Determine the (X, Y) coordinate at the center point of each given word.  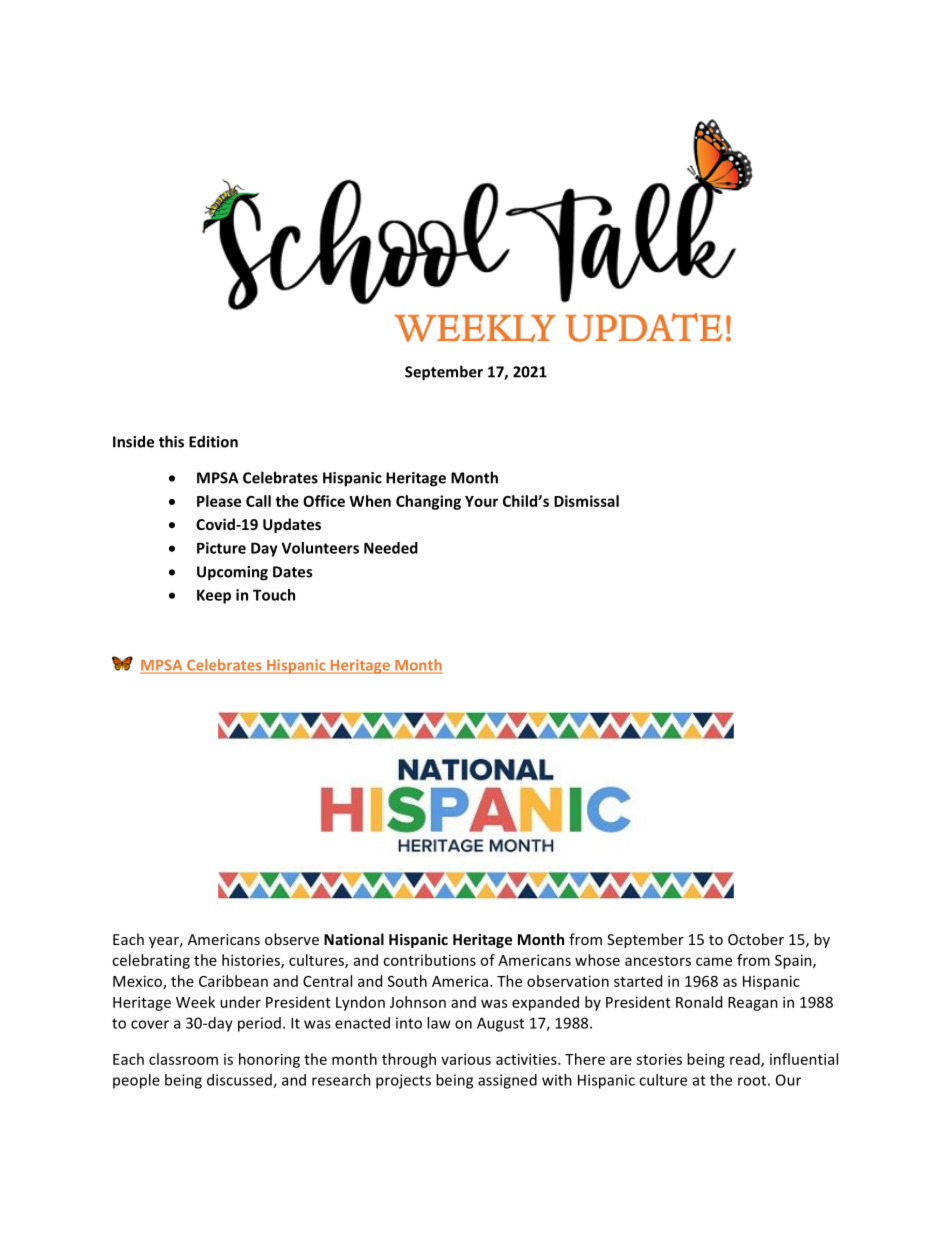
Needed (391, 548)
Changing (428, 502)
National (354, 939)
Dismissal (586, 501)
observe (292, 939)
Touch (274, 595)
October (756, 939)
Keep (214, 596)
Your (481, 501)
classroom (183, 1059)
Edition (213, 441)
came (714, 961)
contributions (429, 960)
